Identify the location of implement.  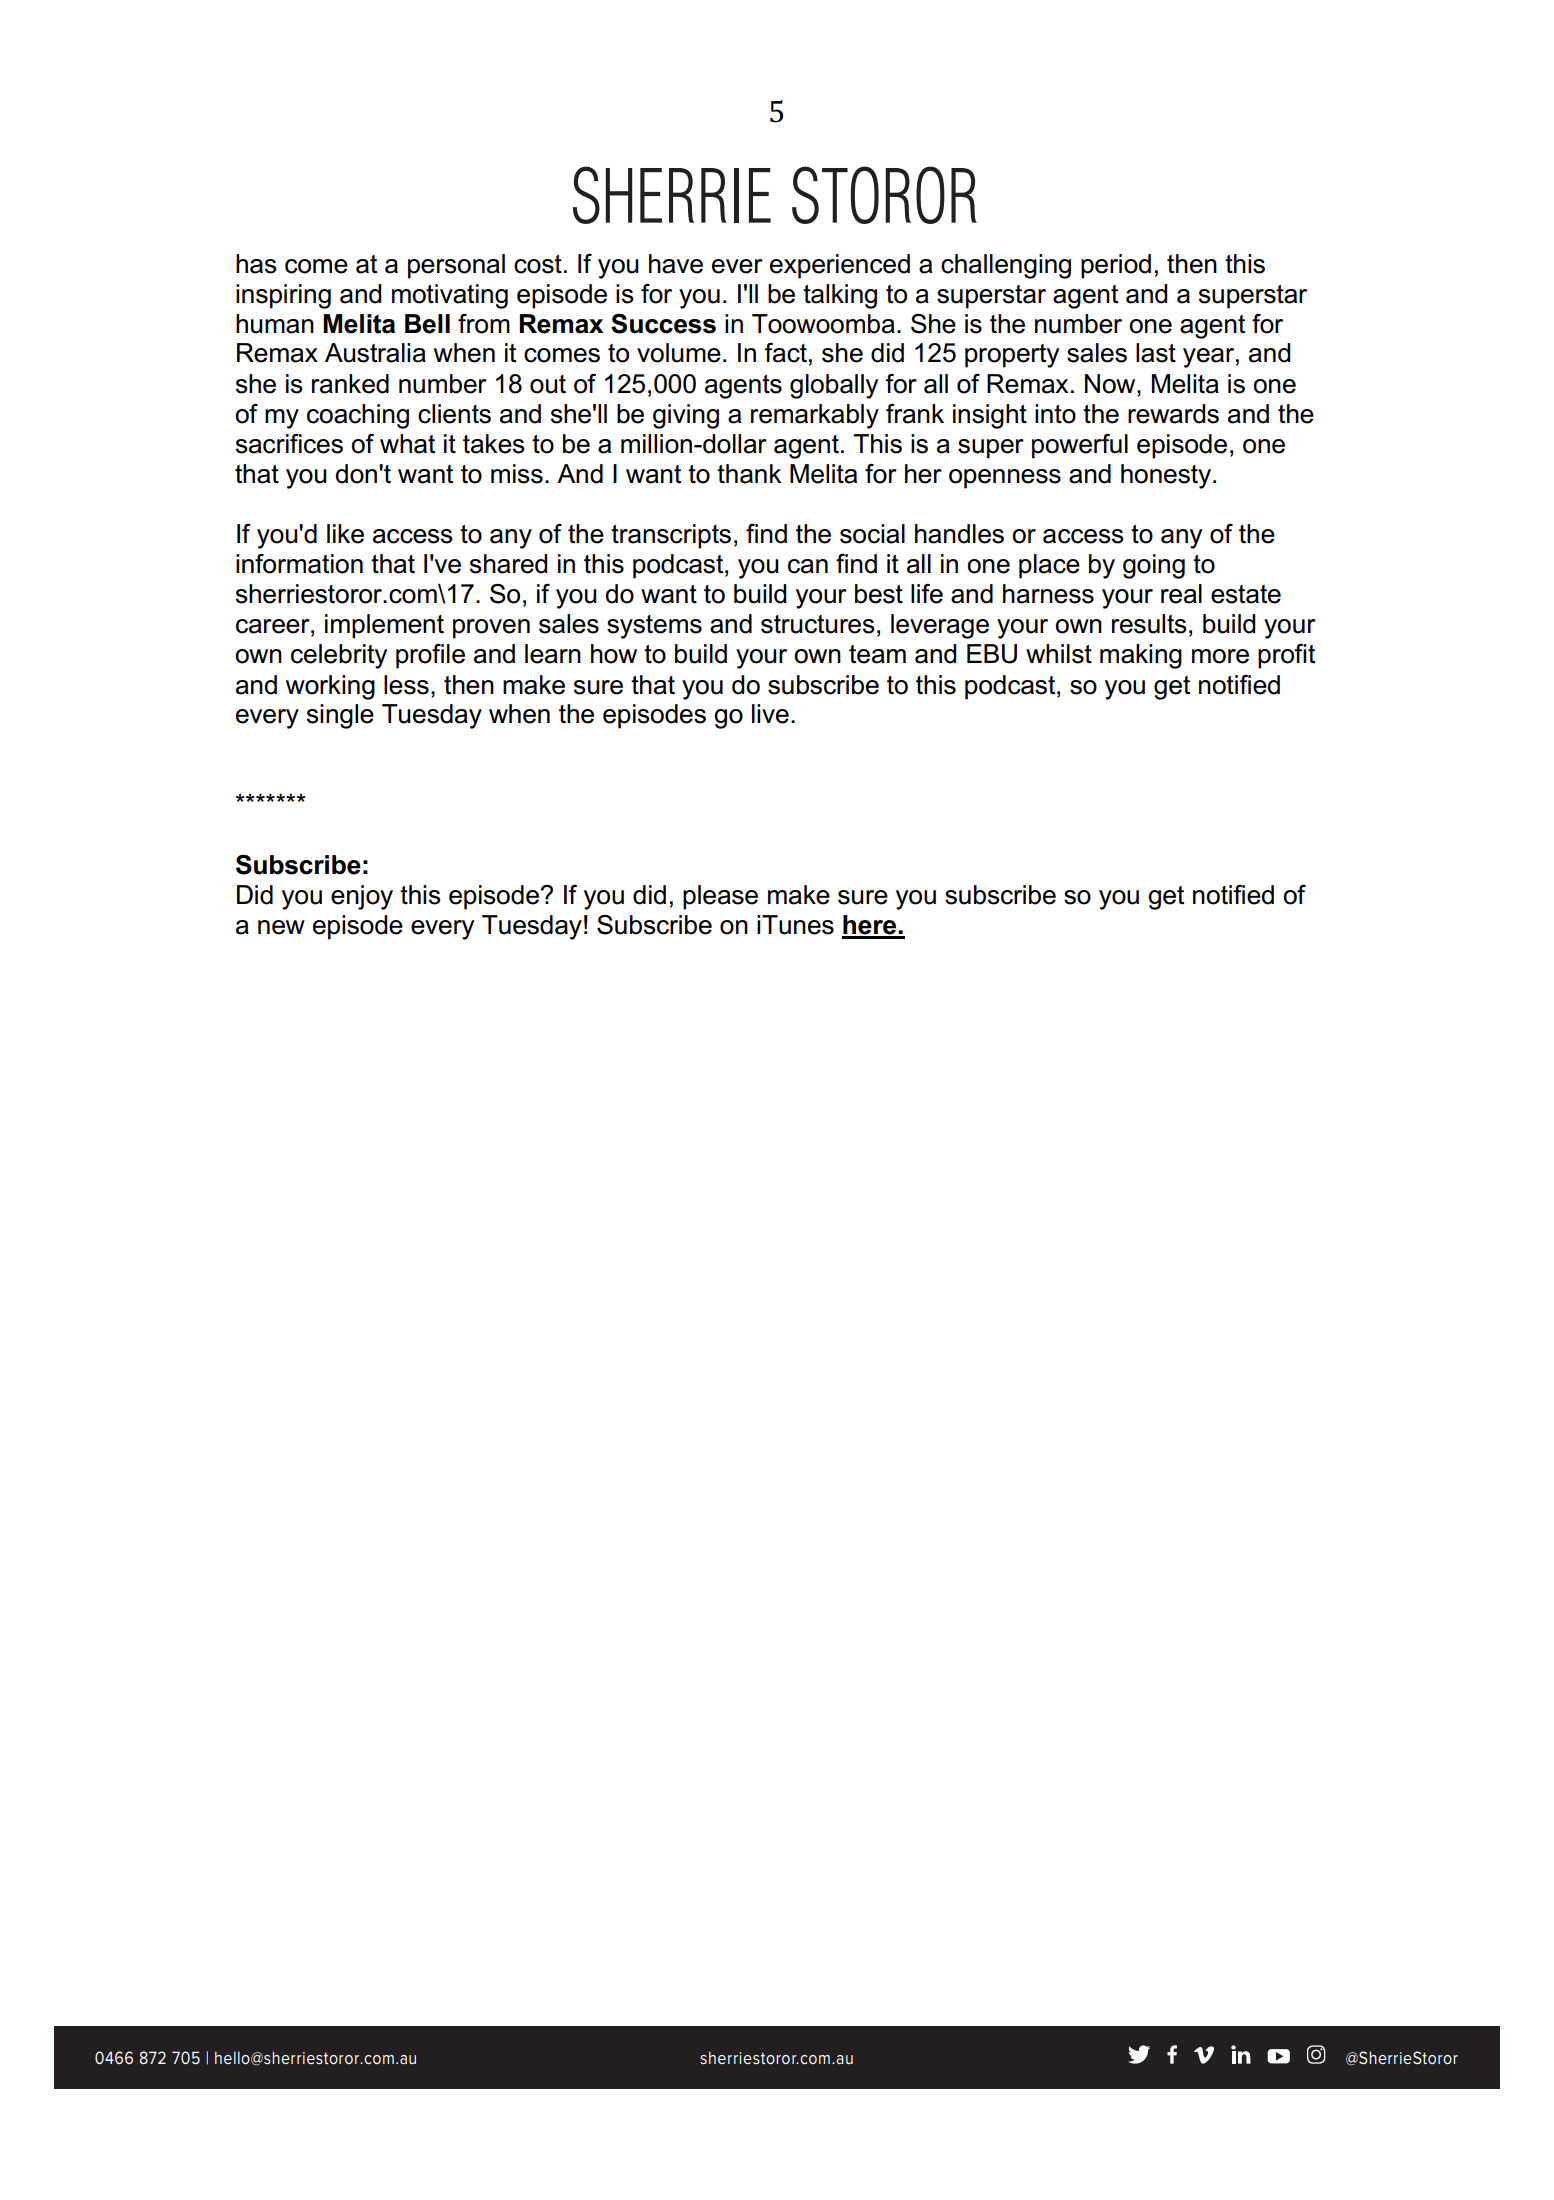
(384, 626).
